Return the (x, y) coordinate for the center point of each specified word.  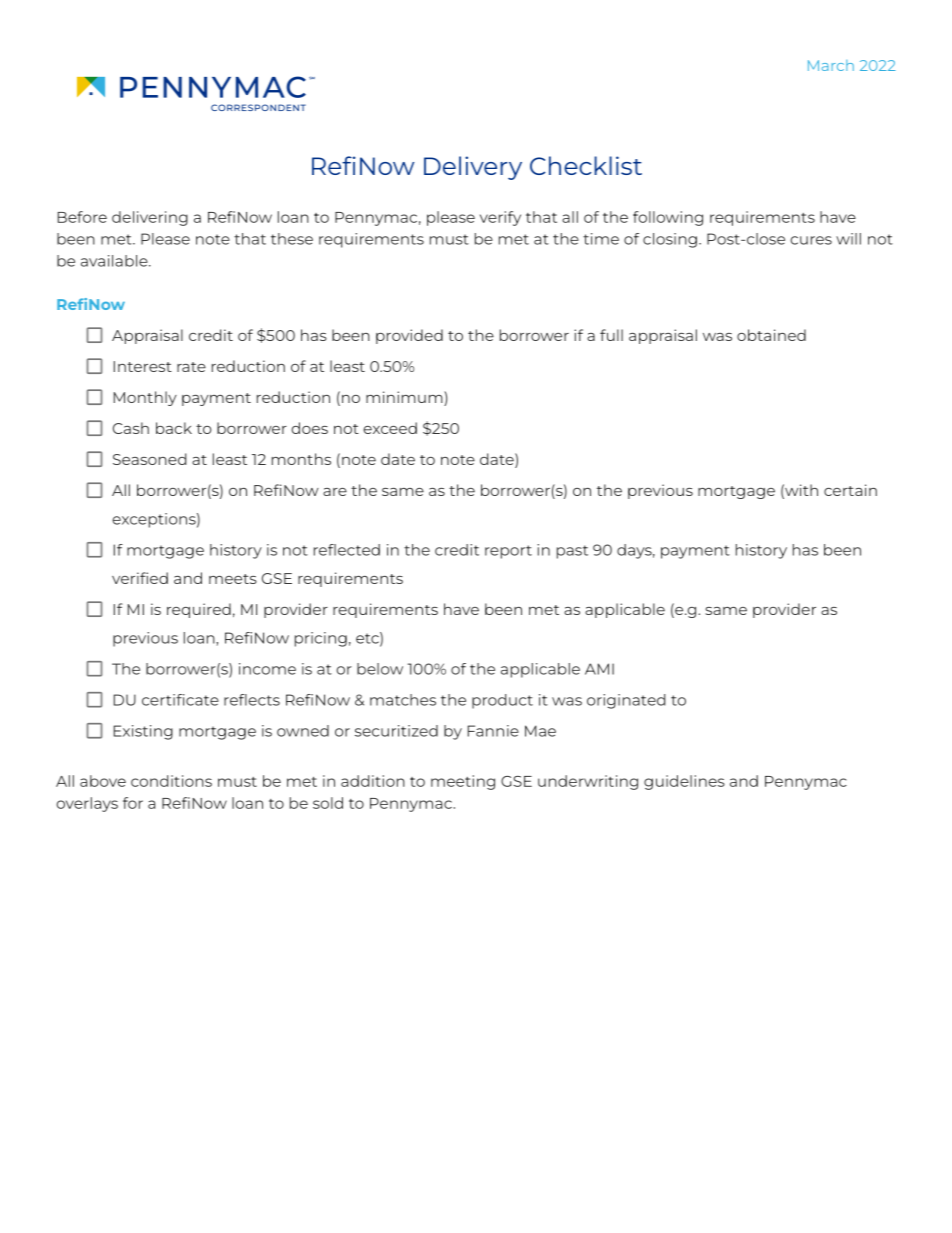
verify (500, 218)
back (174, 428)
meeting (463, 782)
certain (850, 490)
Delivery (473, 168)
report (508, 552)
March (831, 65)
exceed (390, 428)
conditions (171, 781)
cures (811, 240)
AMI (599, 669)
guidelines (684, 782)
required (199, 610)
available (115, 261)
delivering (150, 218)
